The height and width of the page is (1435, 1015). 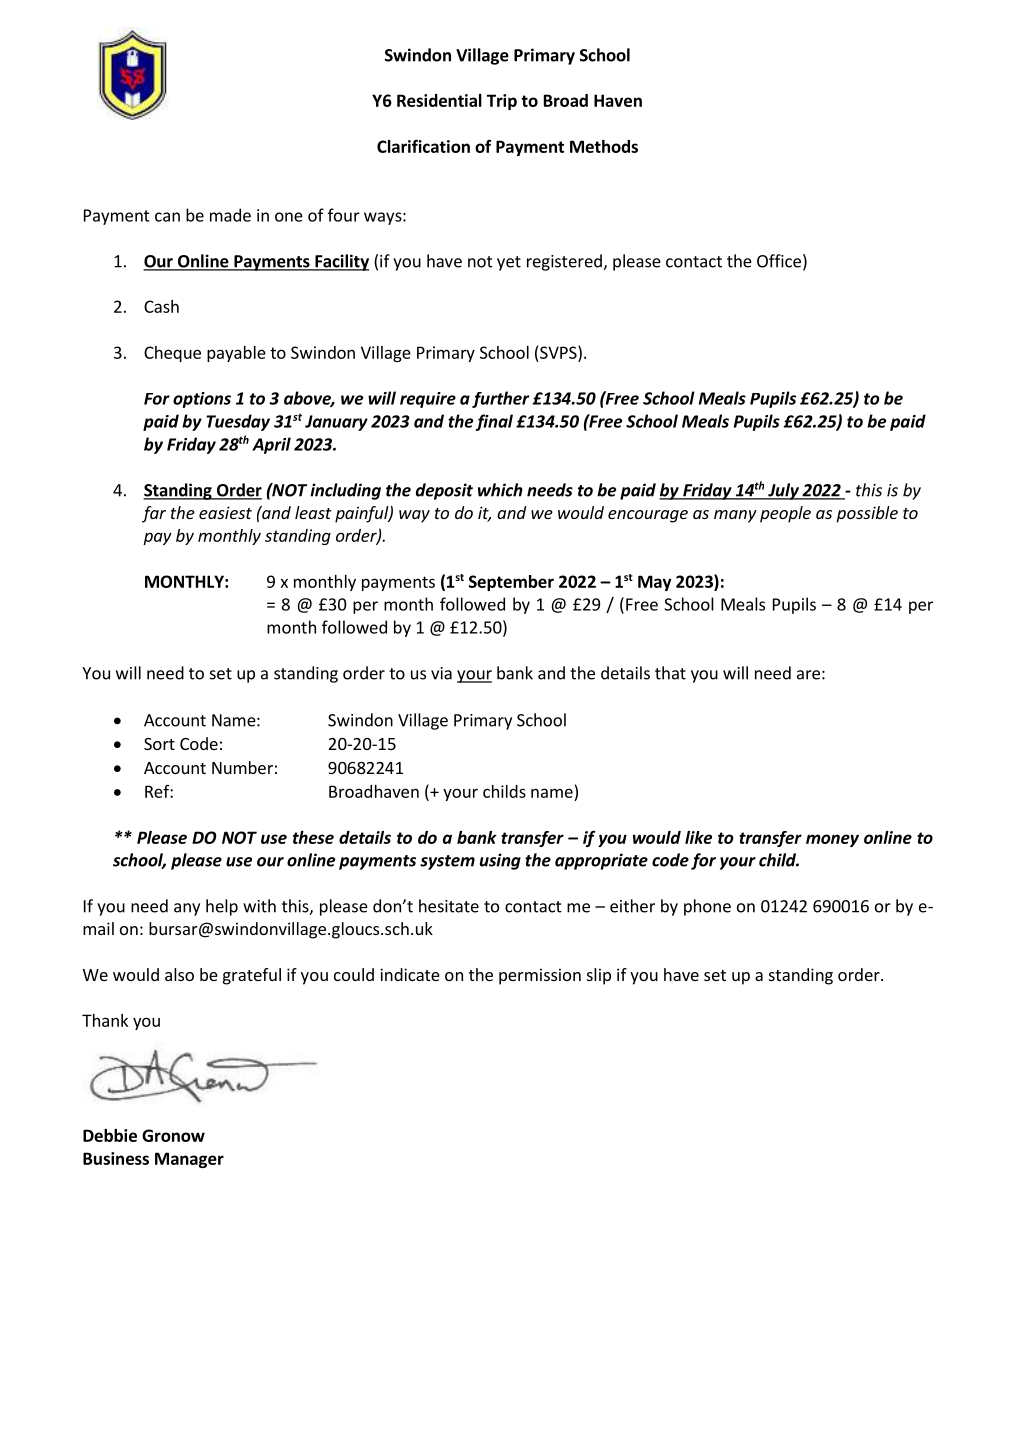 I want to click on which, so click(x=500, y=490).
